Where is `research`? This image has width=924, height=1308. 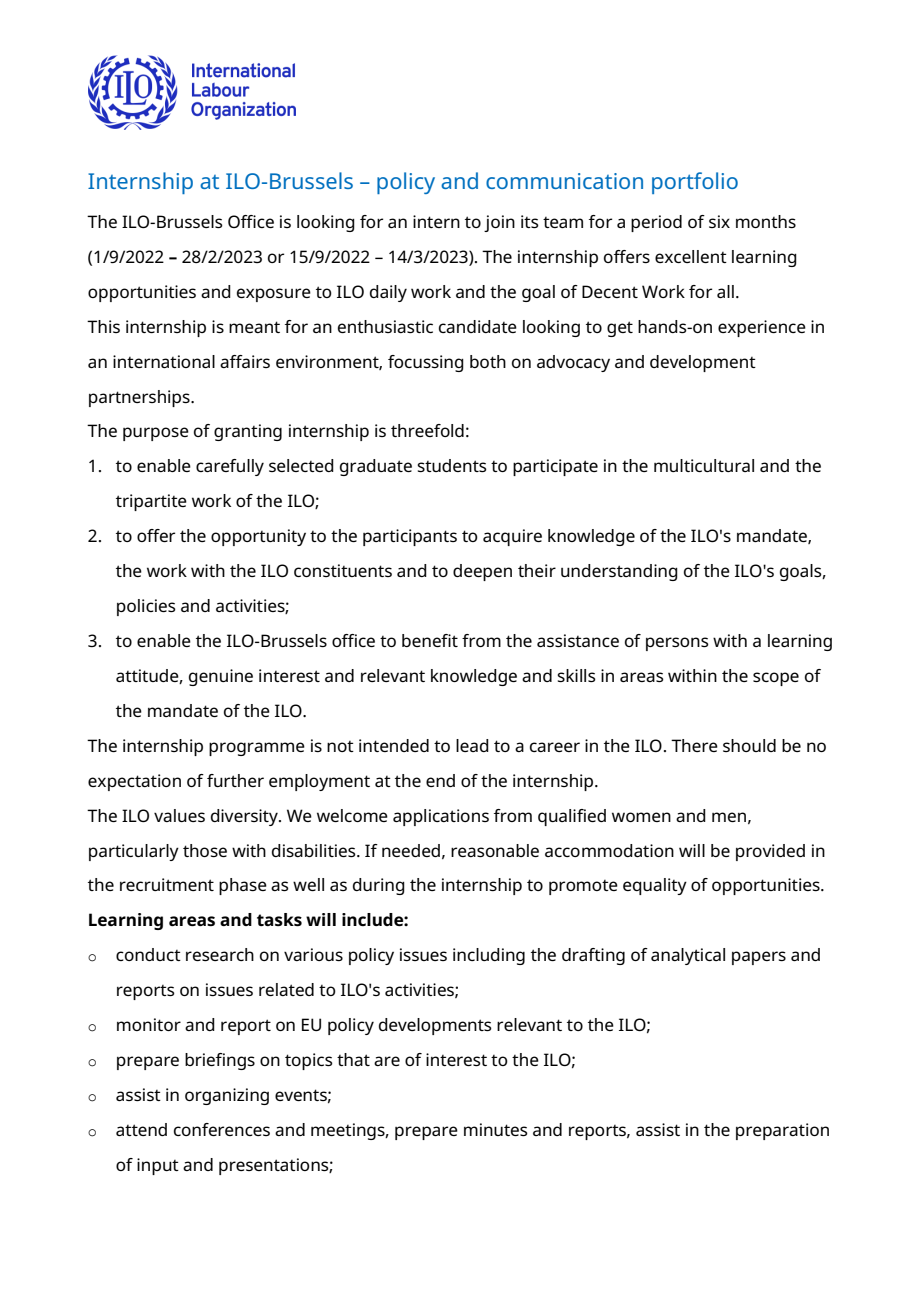 research is located at coordinates (220, 954).
